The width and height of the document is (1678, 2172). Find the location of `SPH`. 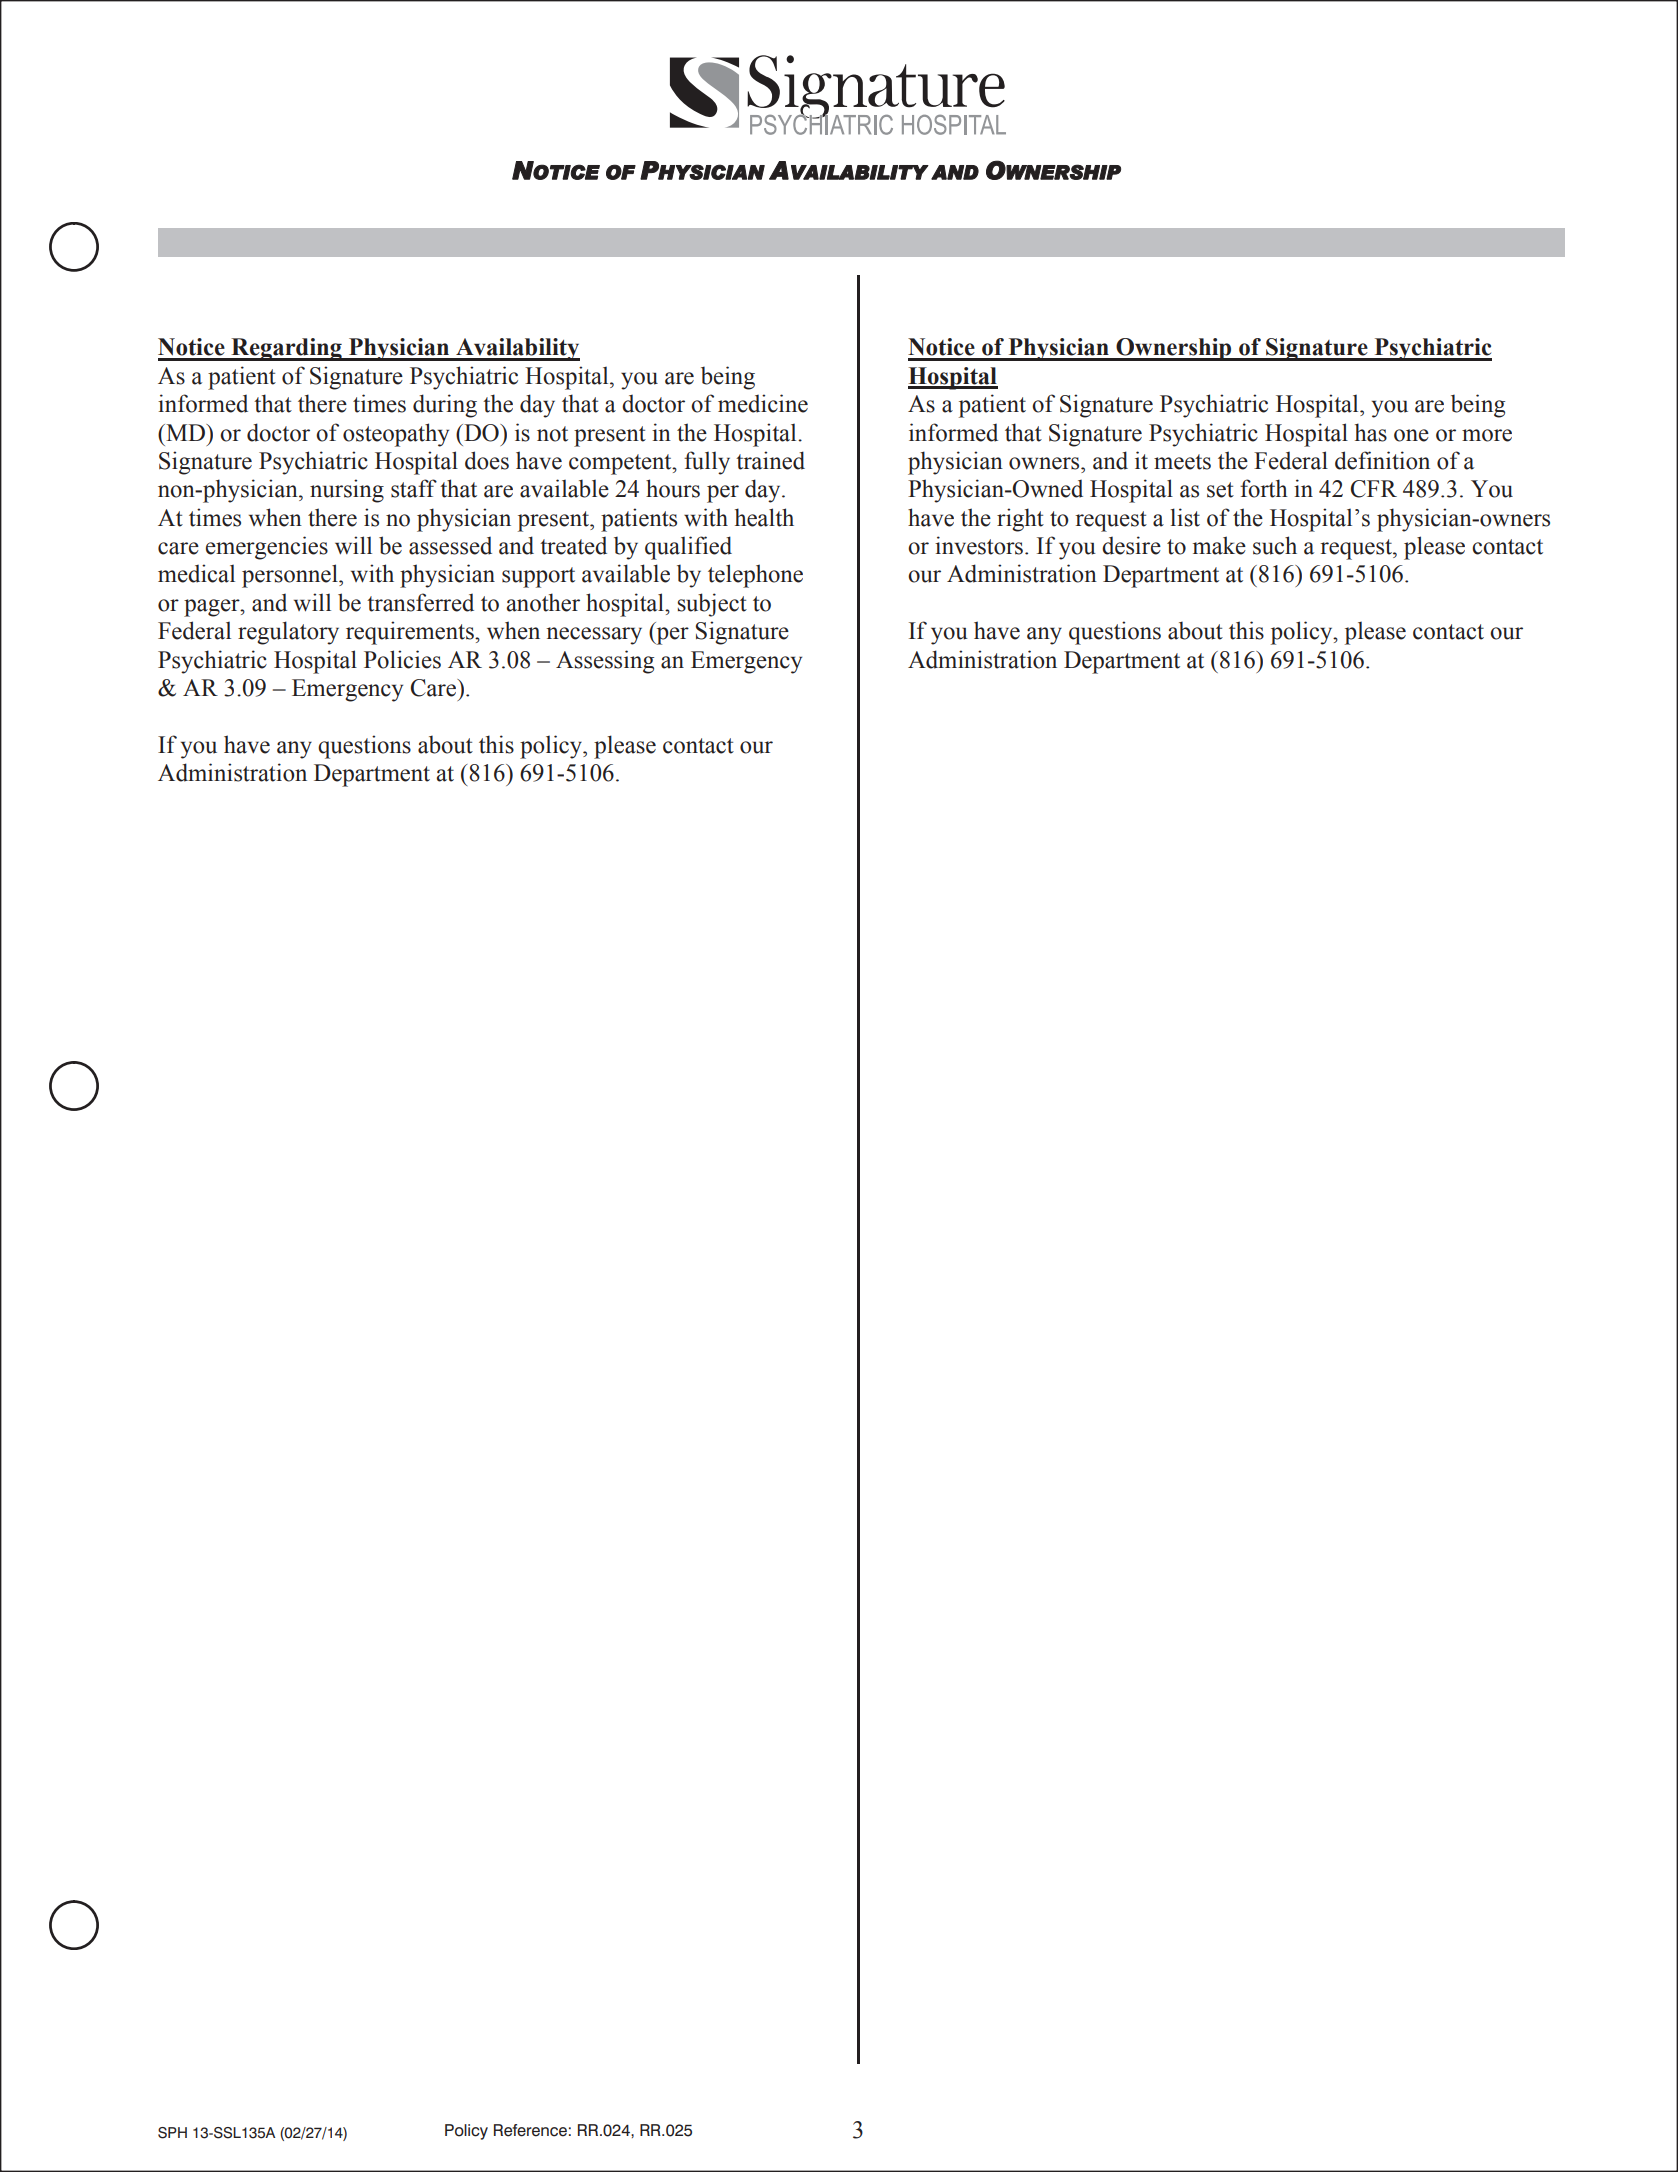

SPH is located at coordinates (172, 2133).
